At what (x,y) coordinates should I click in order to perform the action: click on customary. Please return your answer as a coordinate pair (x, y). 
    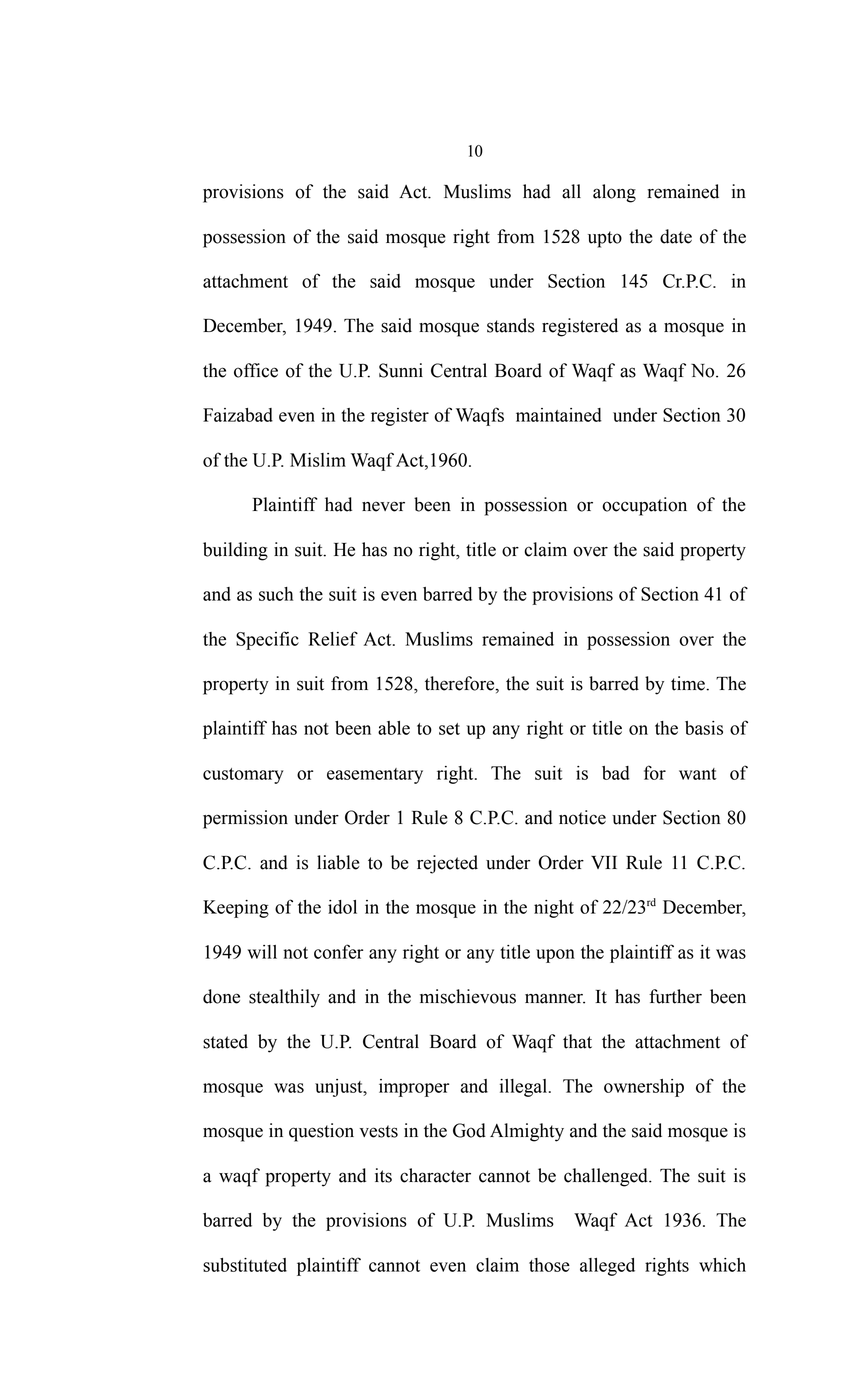
    Looking at the image, I should click on (243, 776).
